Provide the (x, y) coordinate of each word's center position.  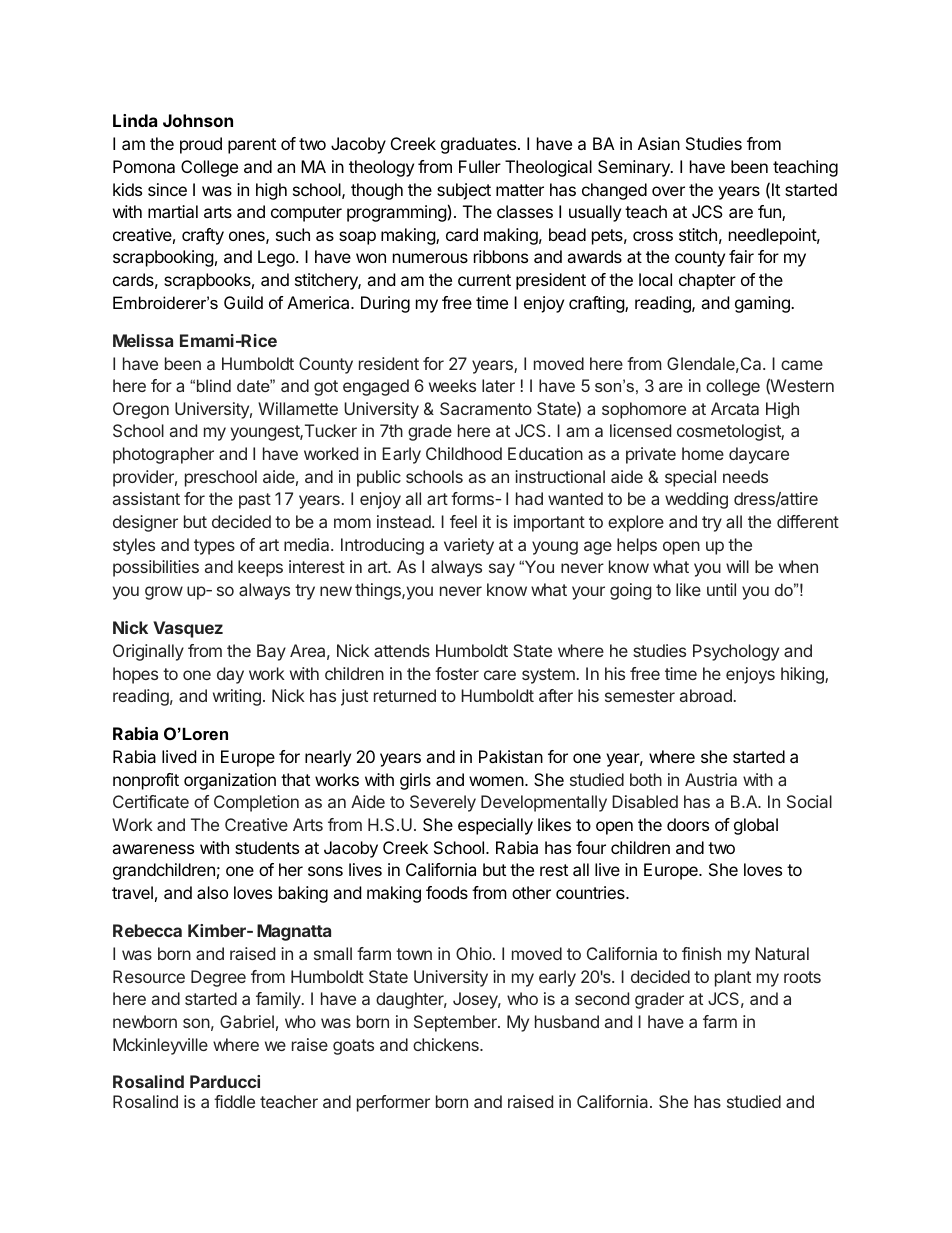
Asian (659, 143)
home (703, 453)
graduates (478, 145)
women (496, 781)
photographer (163, 455)
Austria (711, 779)
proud (201, 145)
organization (230, 781)
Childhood (464, 453)
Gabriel (247, 1021)
